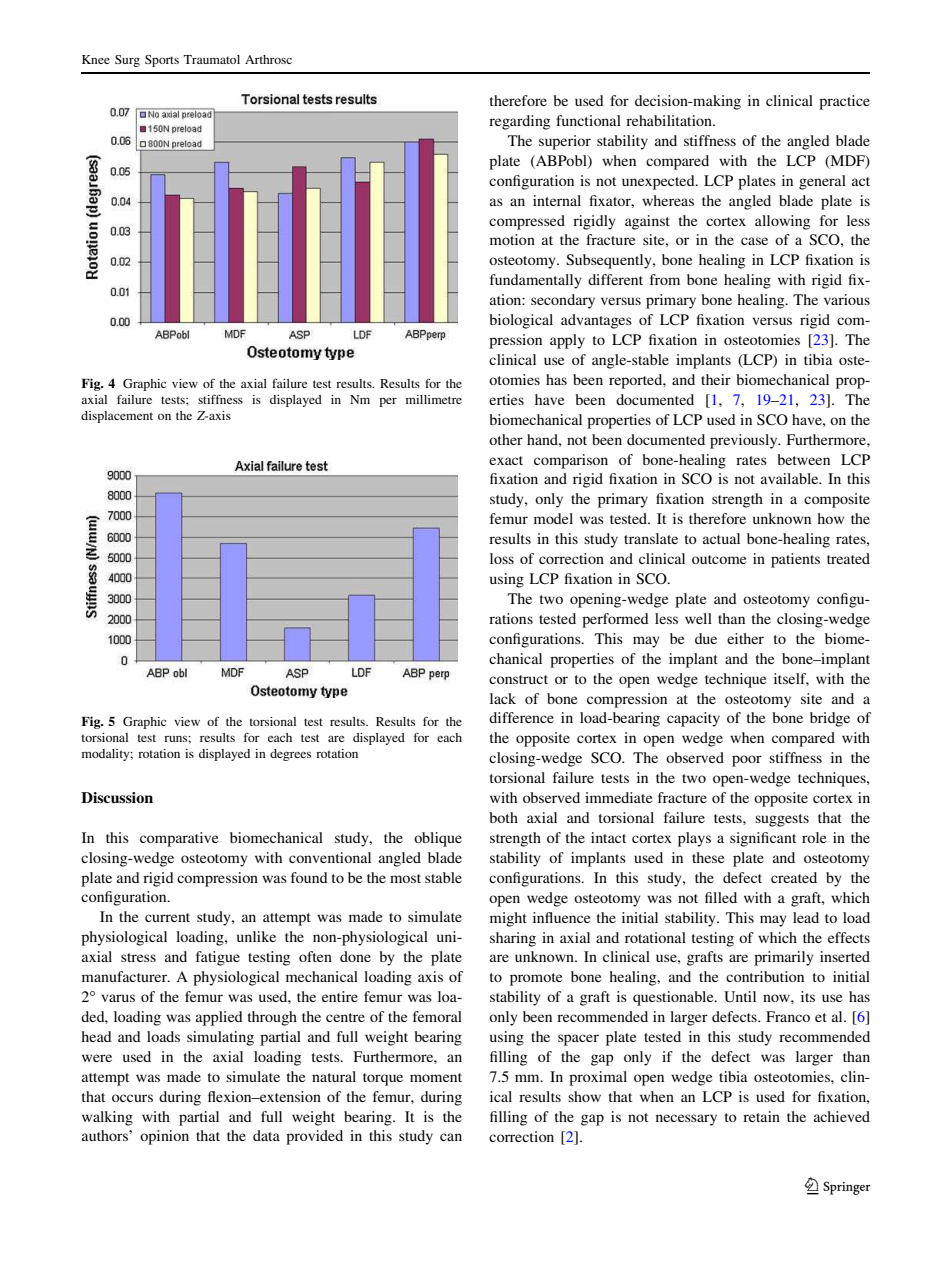 The height and width of the screenshot is (1265, 952). What do you see at coordinates (844, 102) in the screenshot?
I see `practice` at bounding box center [844, 102].
